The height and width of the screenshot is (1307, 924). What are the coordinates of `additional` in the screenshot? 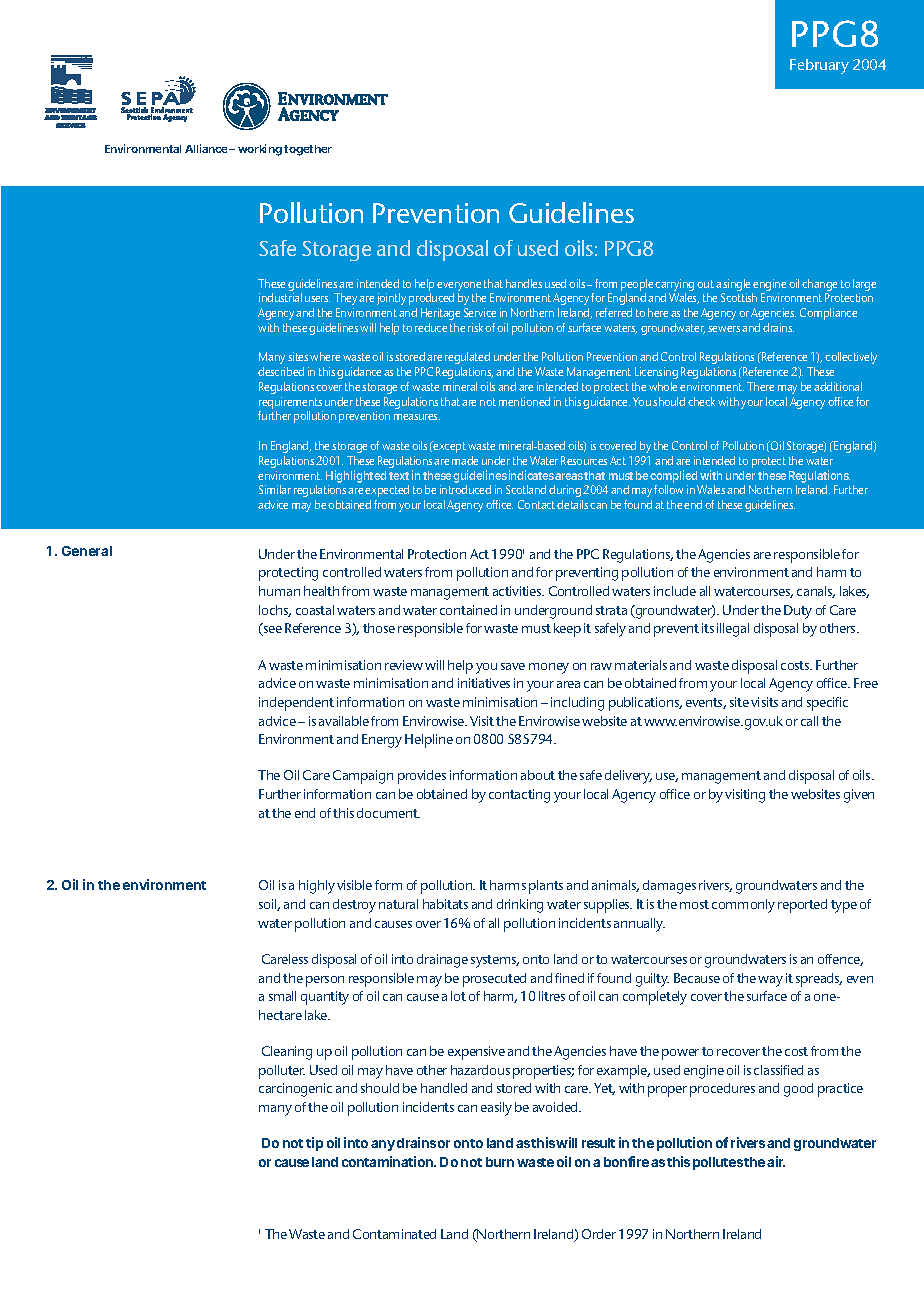 It's located at (838, 386).
